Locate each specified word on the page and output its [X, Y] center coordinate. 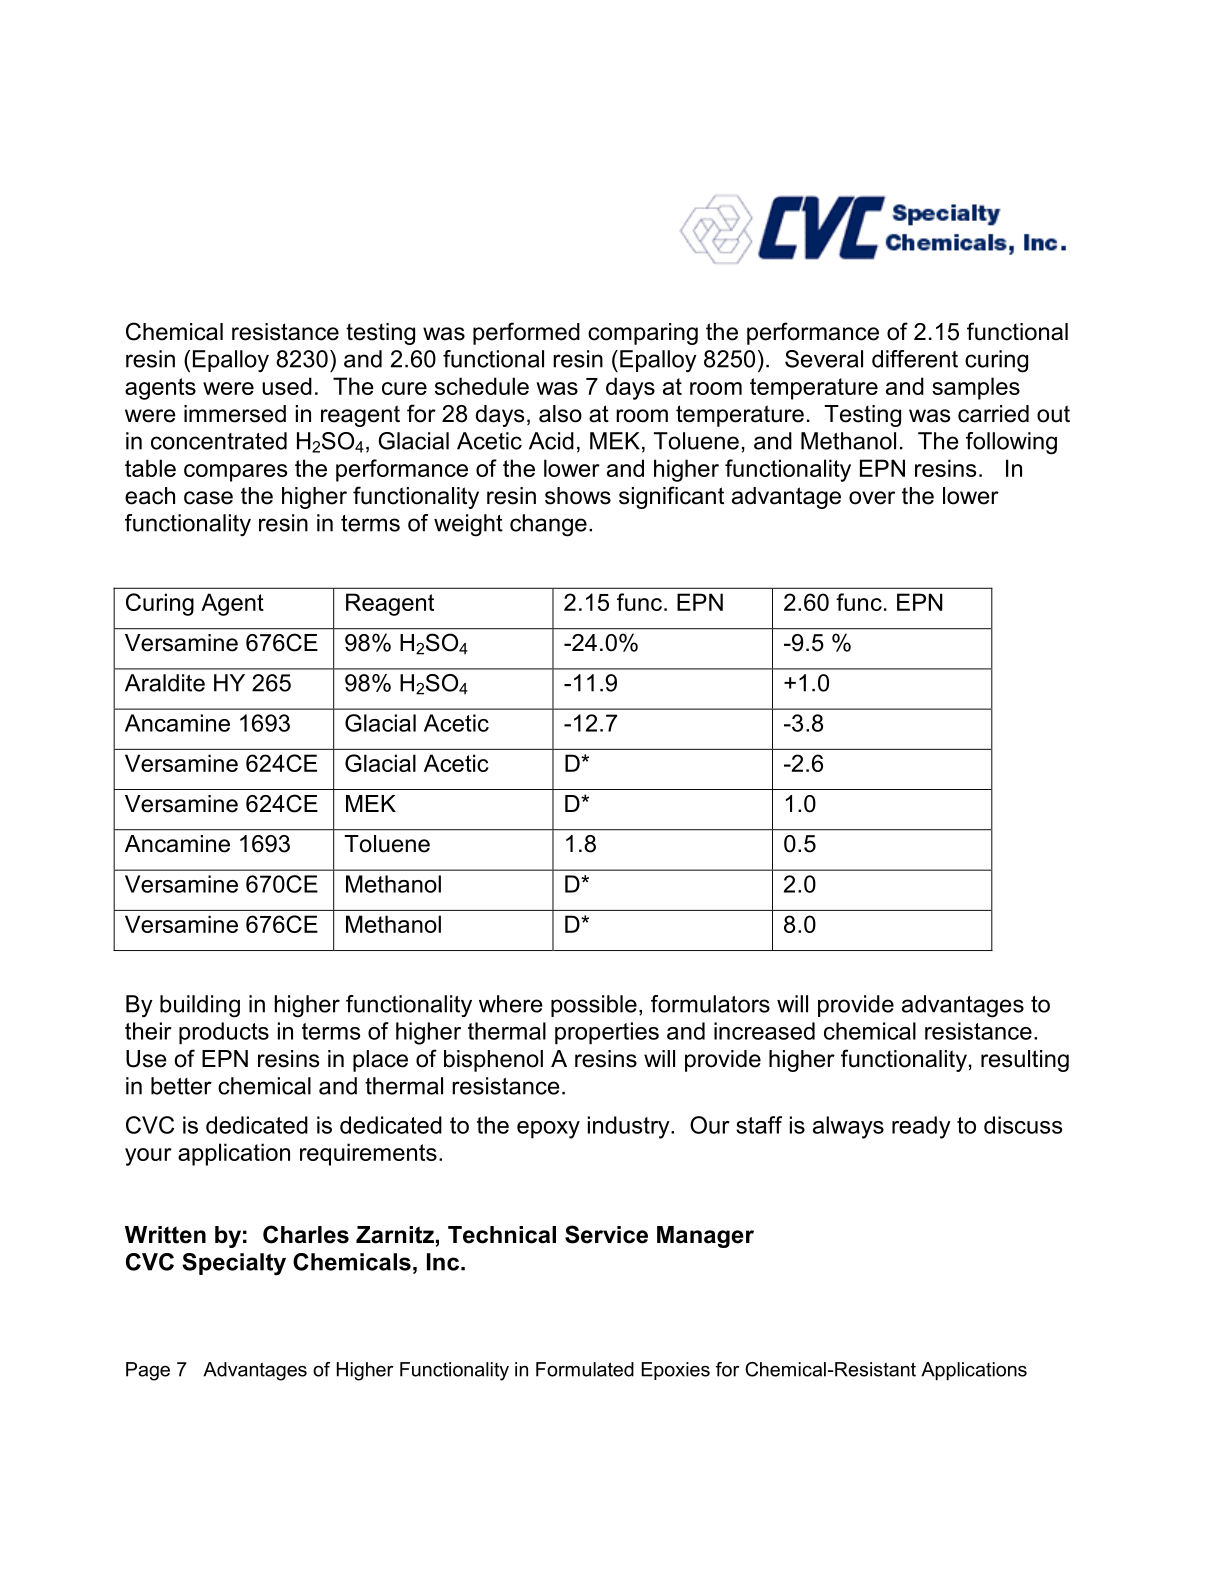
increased [764, 1031]
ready [921, 1127]
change [548, 525]
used [287, 386]
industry [630, 1127]
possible [594, 1006]
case [208, 498]
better [181, 1086]
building [200, 1006]
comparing [643, 334]
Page [148, 1371]
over [872, 498]
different [915, 359]
